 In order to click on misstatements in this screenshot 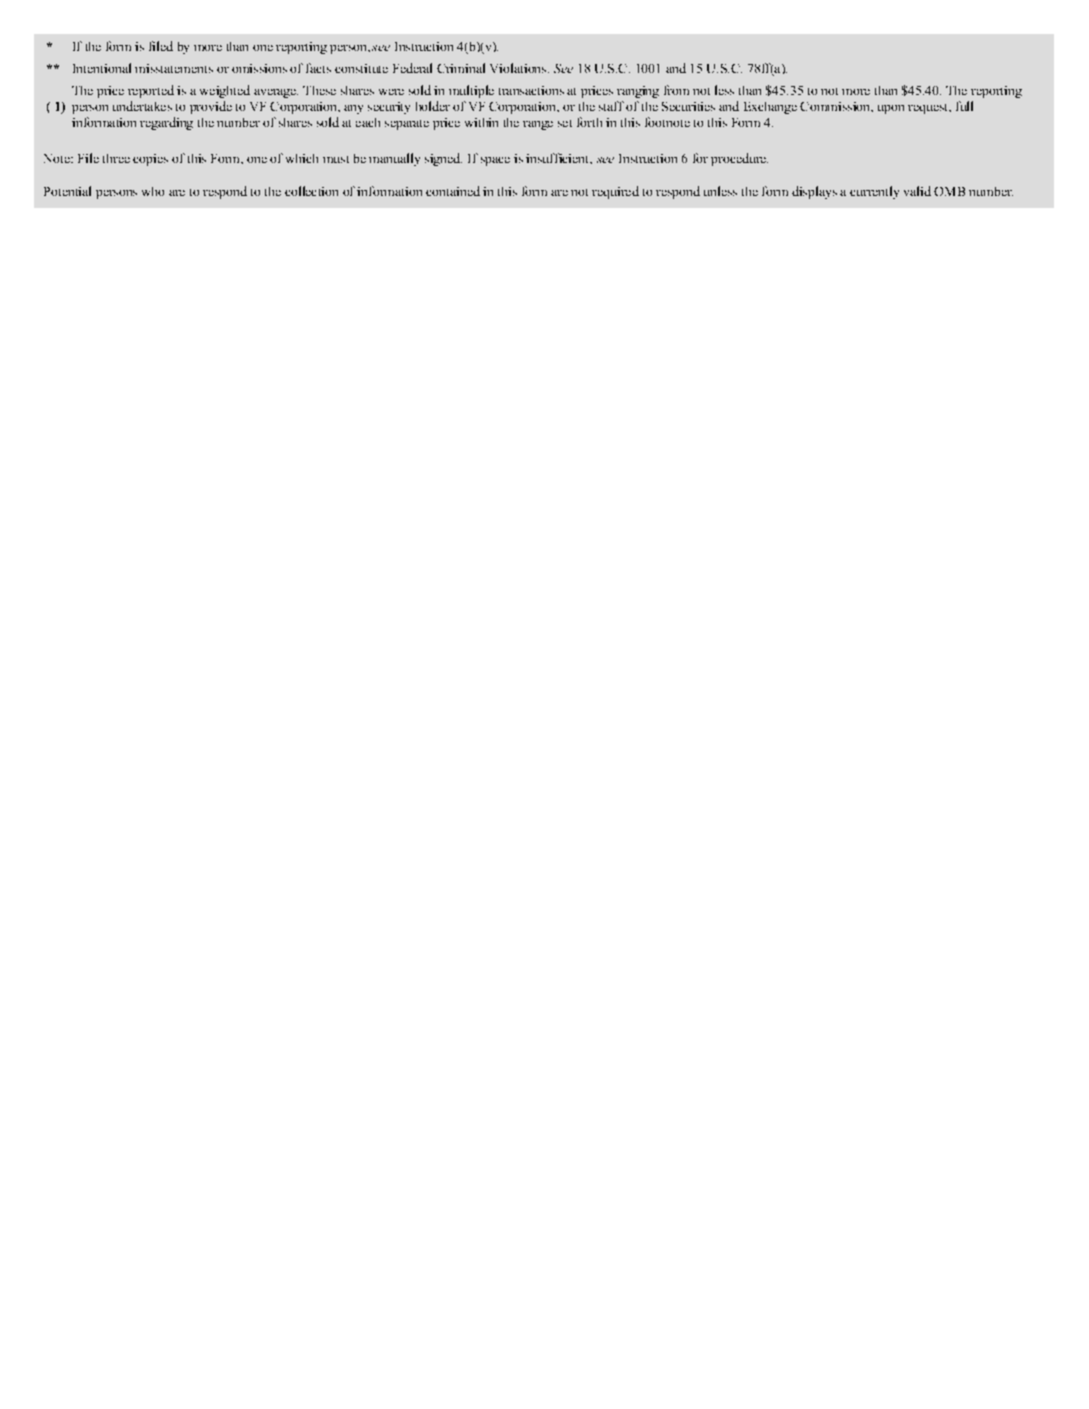, I will do `click(174, 68)`.
